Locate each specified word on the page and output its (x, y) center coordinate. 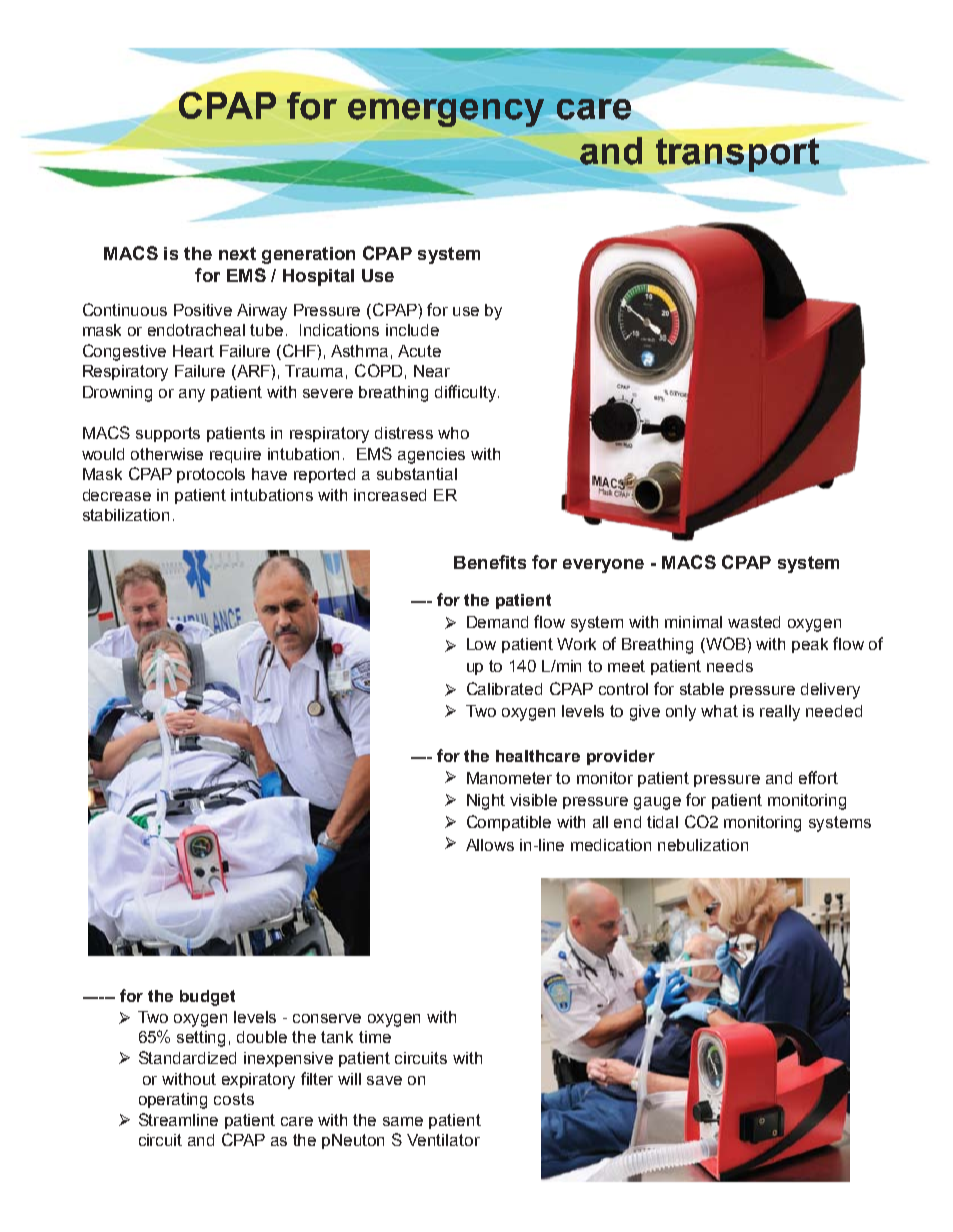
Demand (497, 622)
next (237, 253)
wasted (754, 622)
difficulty (467, 393)
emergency (446, 113)
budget (207, 998)
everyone (603, 566)
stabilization (126, 515)
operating (173, 1101)
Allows (490, 845)
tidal (662, 822)
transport (738, 153)
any (192, 395)
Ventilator (443, 1140)
